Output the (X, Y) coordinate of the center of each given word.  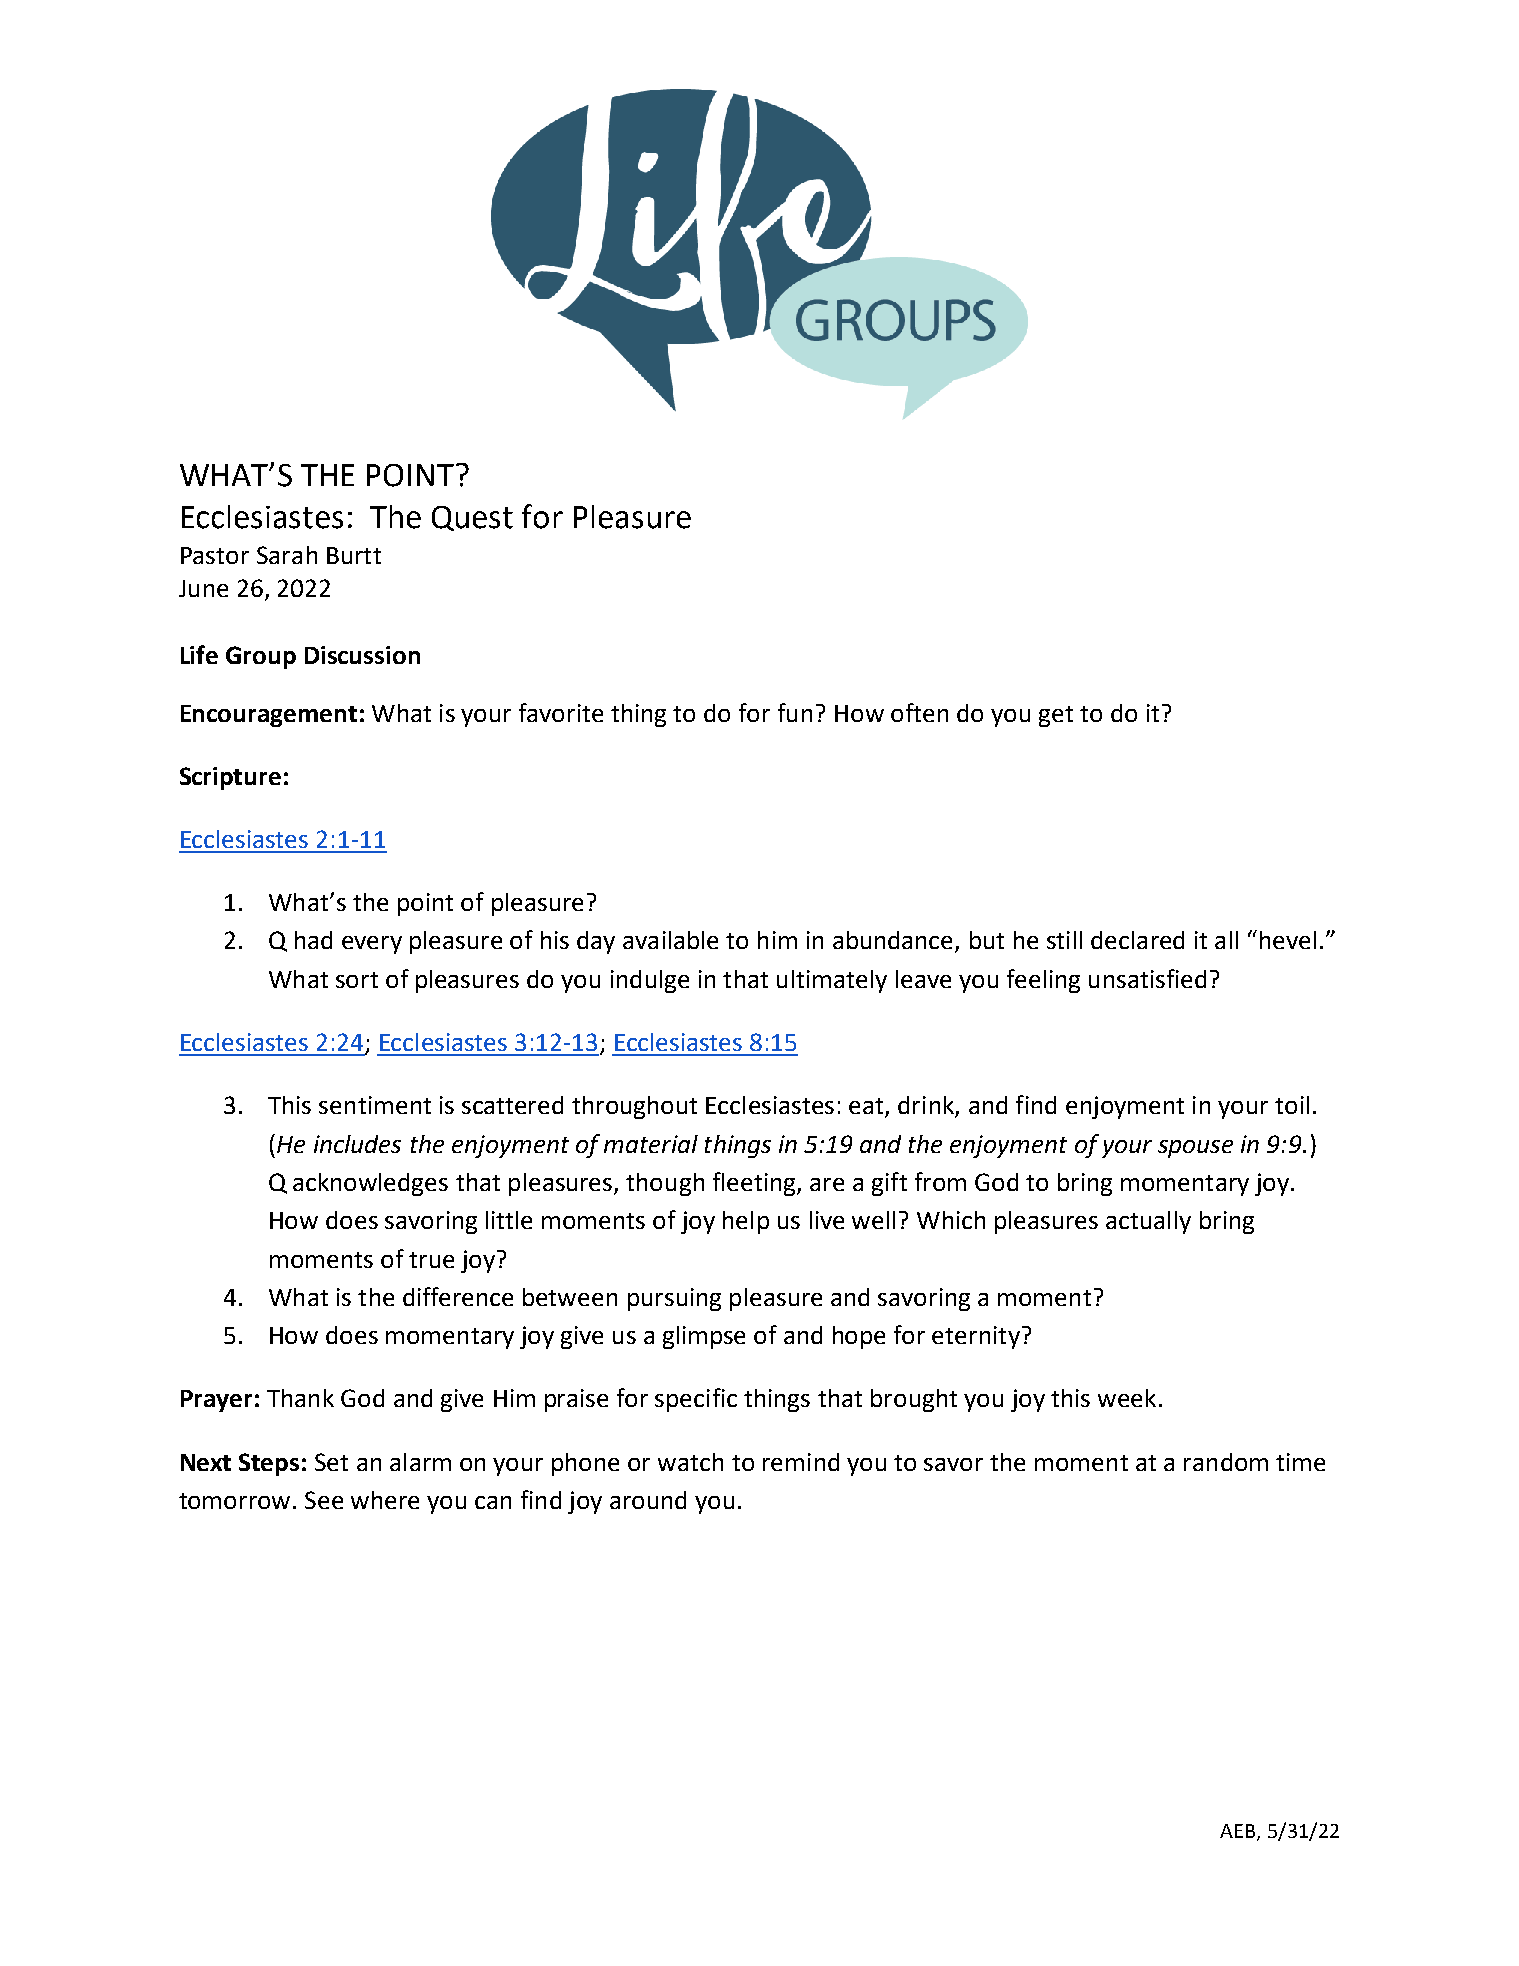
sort (357, 980)
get (1056, 716)
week (1127, 1398)
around (648, 1500)
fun (795, 712)
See (324, 1500)
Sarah (287, 555)
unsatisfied (1147, 978)
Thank (300, 1398)
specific (696, 1400)
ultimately (832, 981)
